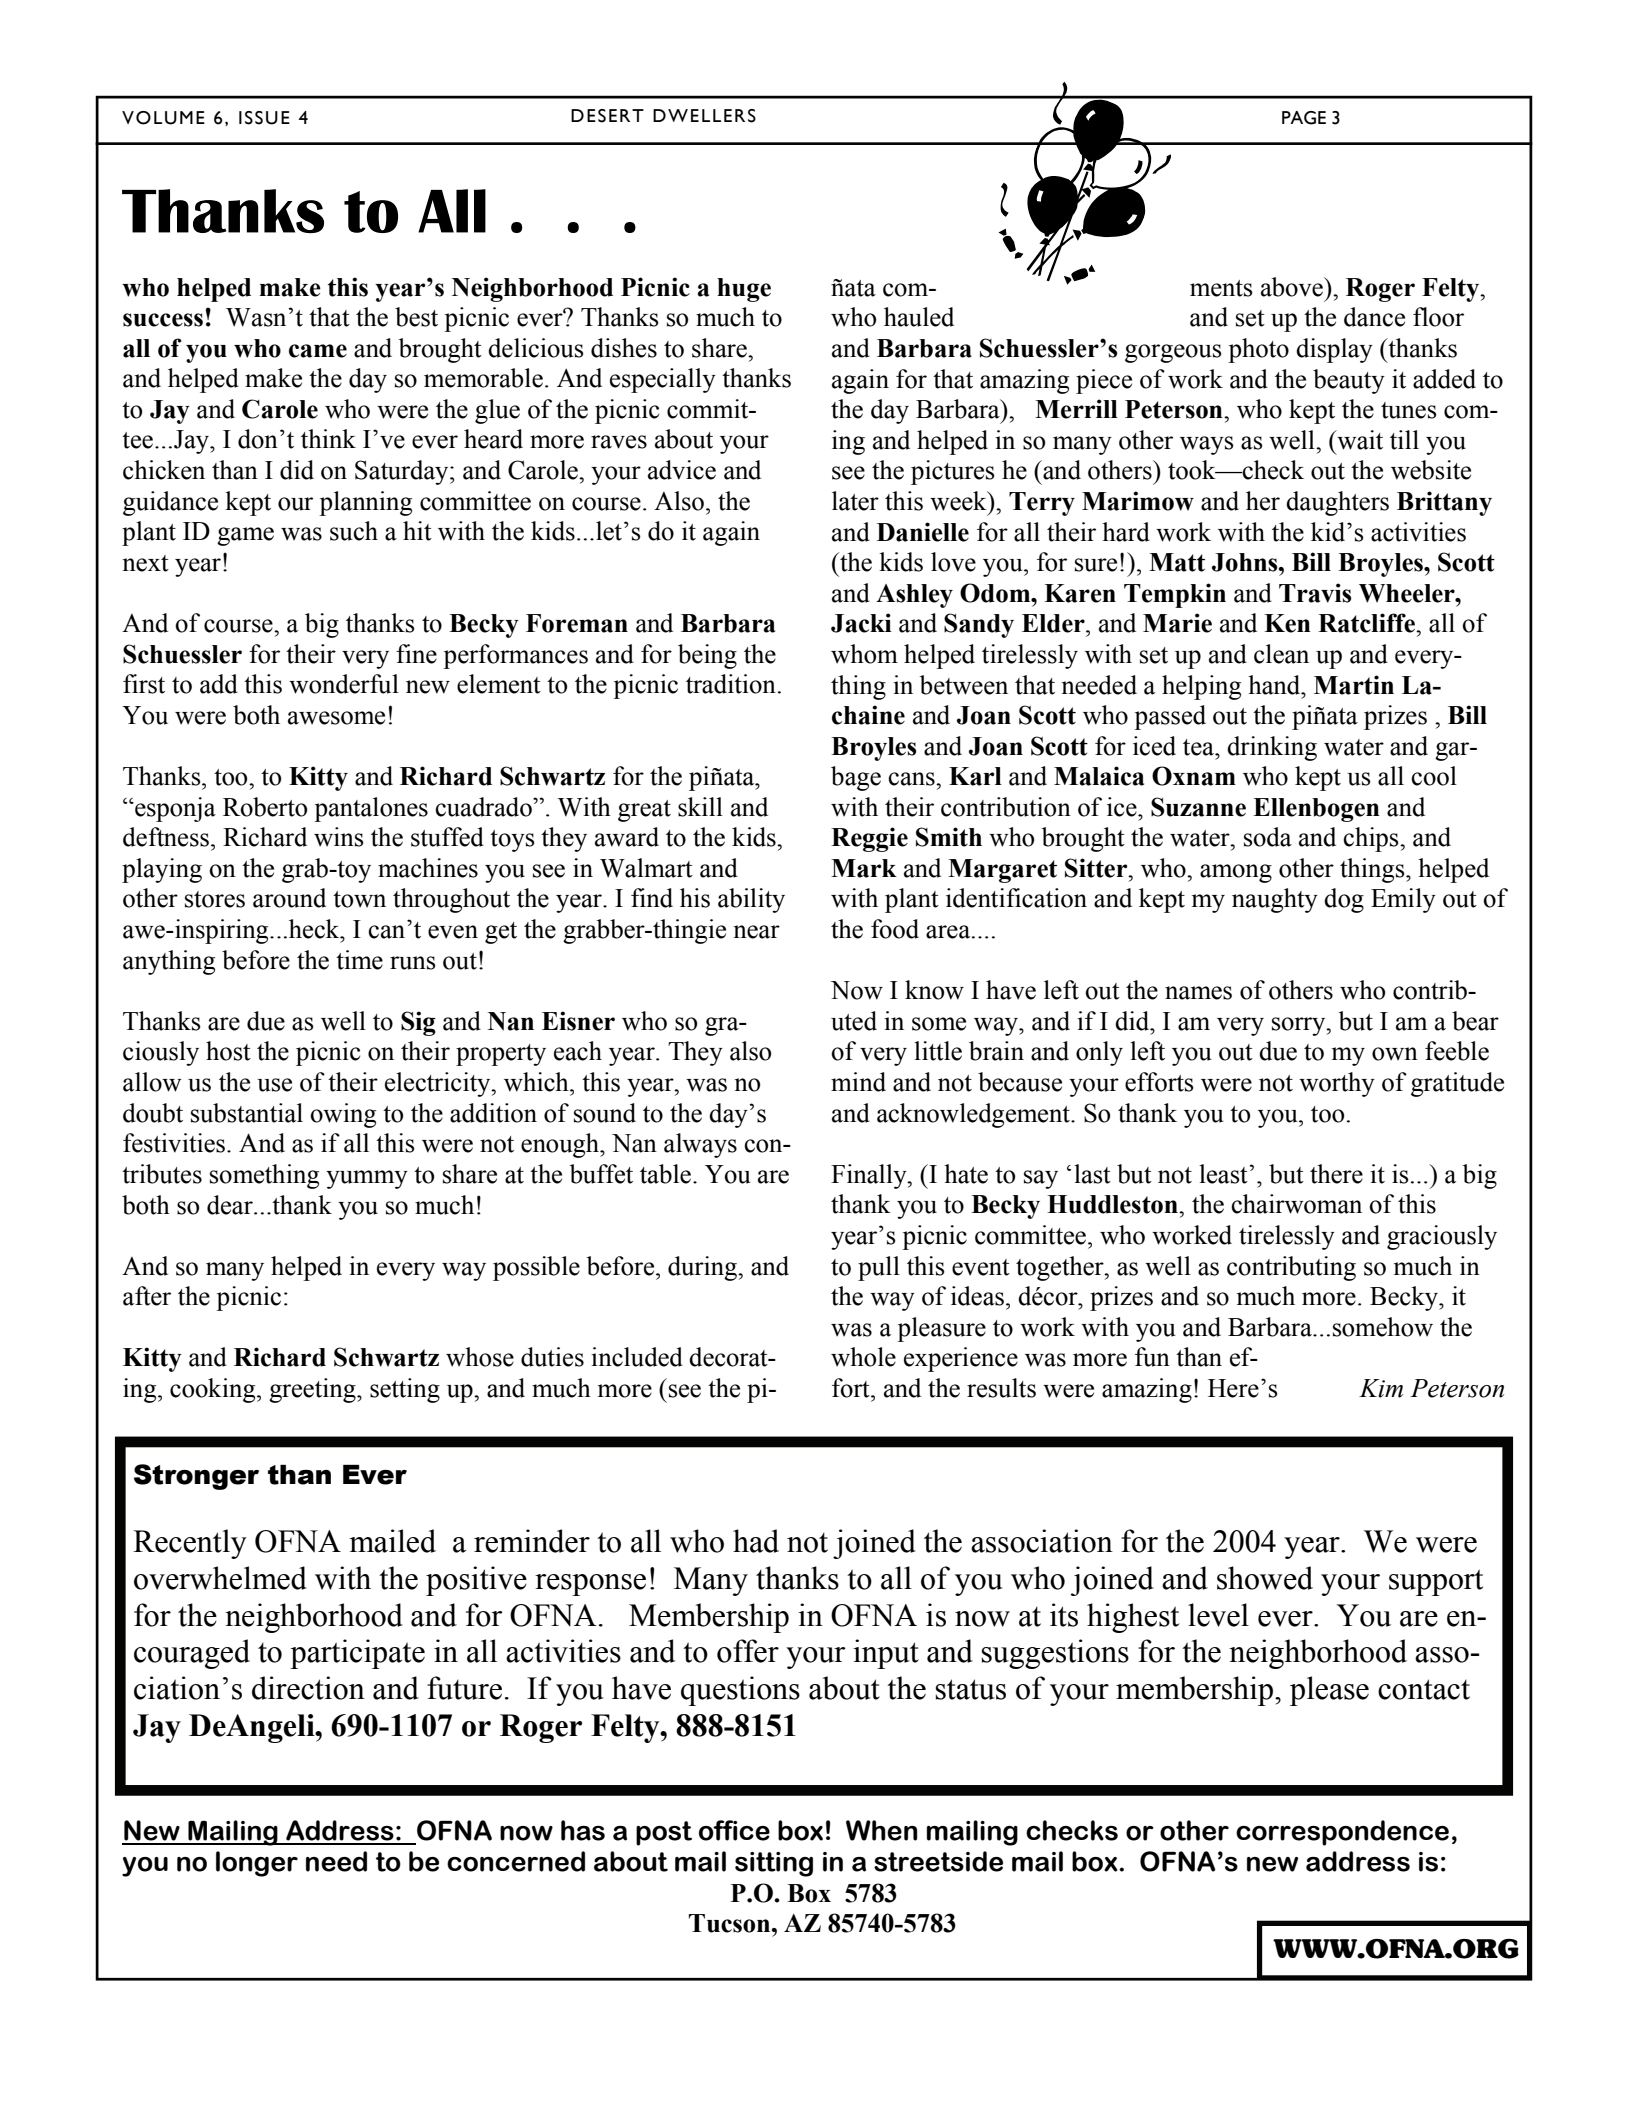 The image size is (1628, 2107). What do you see at coordinates (881, 1830) in the document?
I see `When` at bounding box center [881, 1830].
